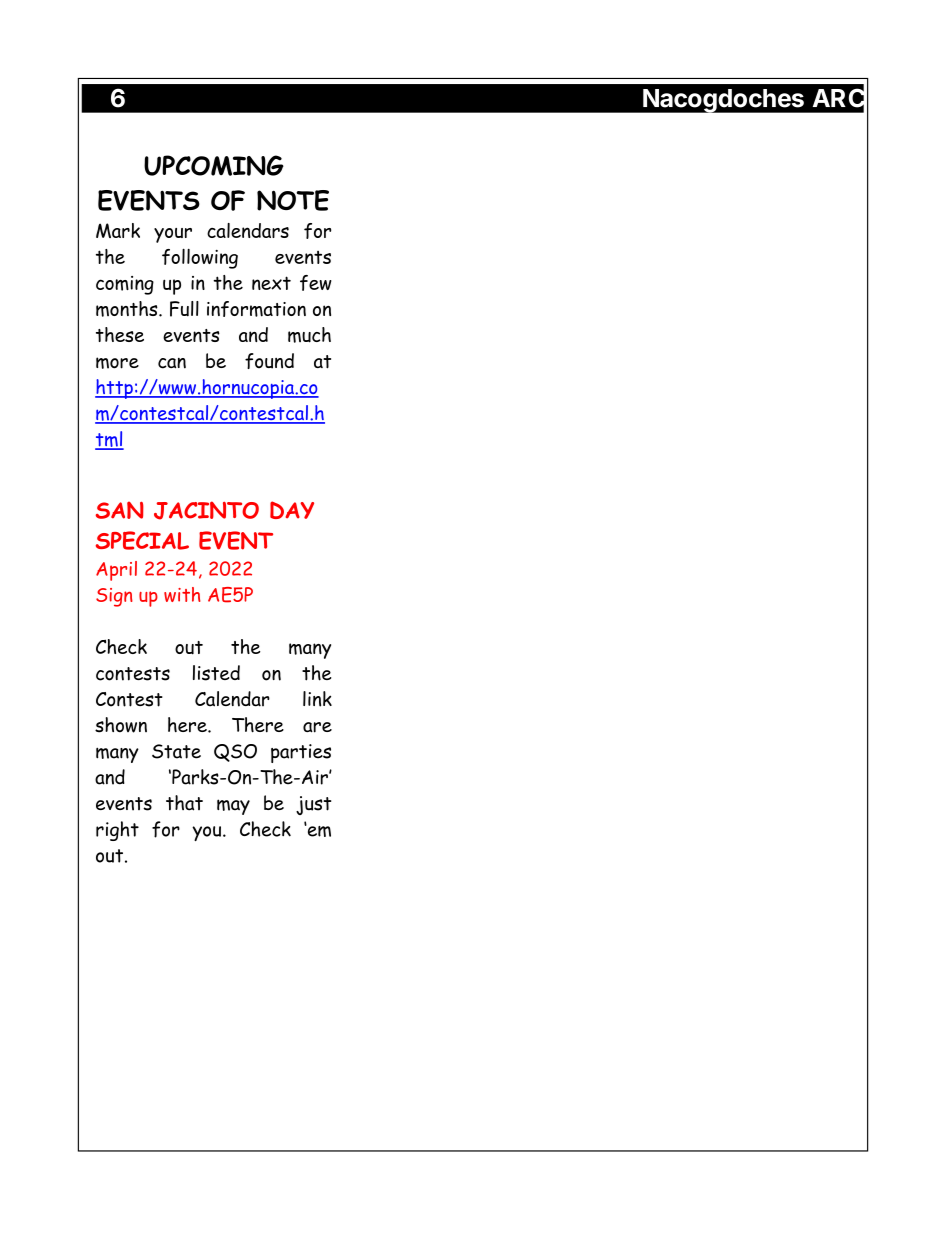 This screenshot has width=952, height=1233. I want to click on can, so click(172, 363).
